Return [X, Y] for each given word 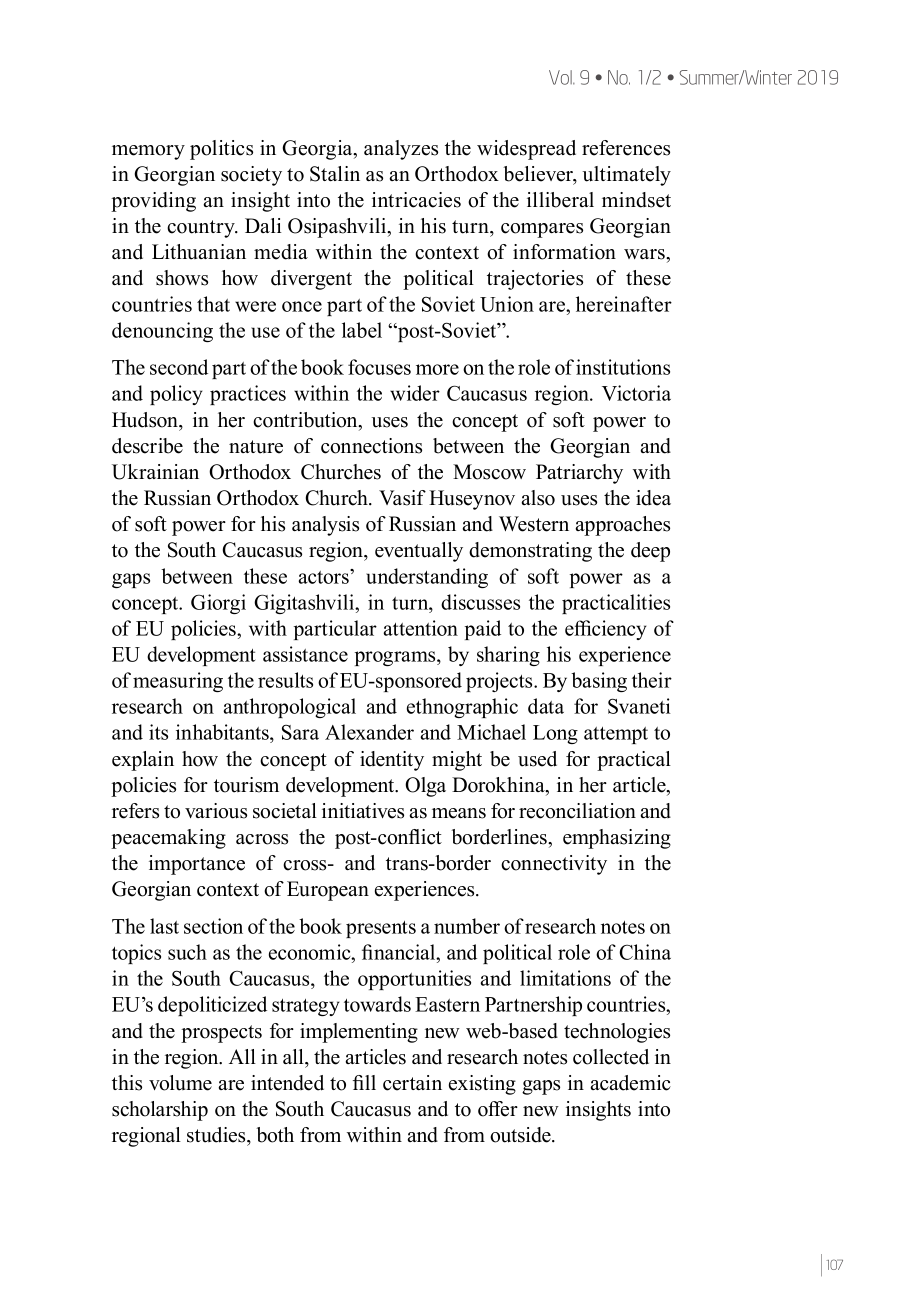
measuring [178, 682]
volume [180, 1083]
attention [420, 628]
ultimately [627, 176]
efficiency [606, 630]
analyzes [401, 150]
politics [221, 150]
